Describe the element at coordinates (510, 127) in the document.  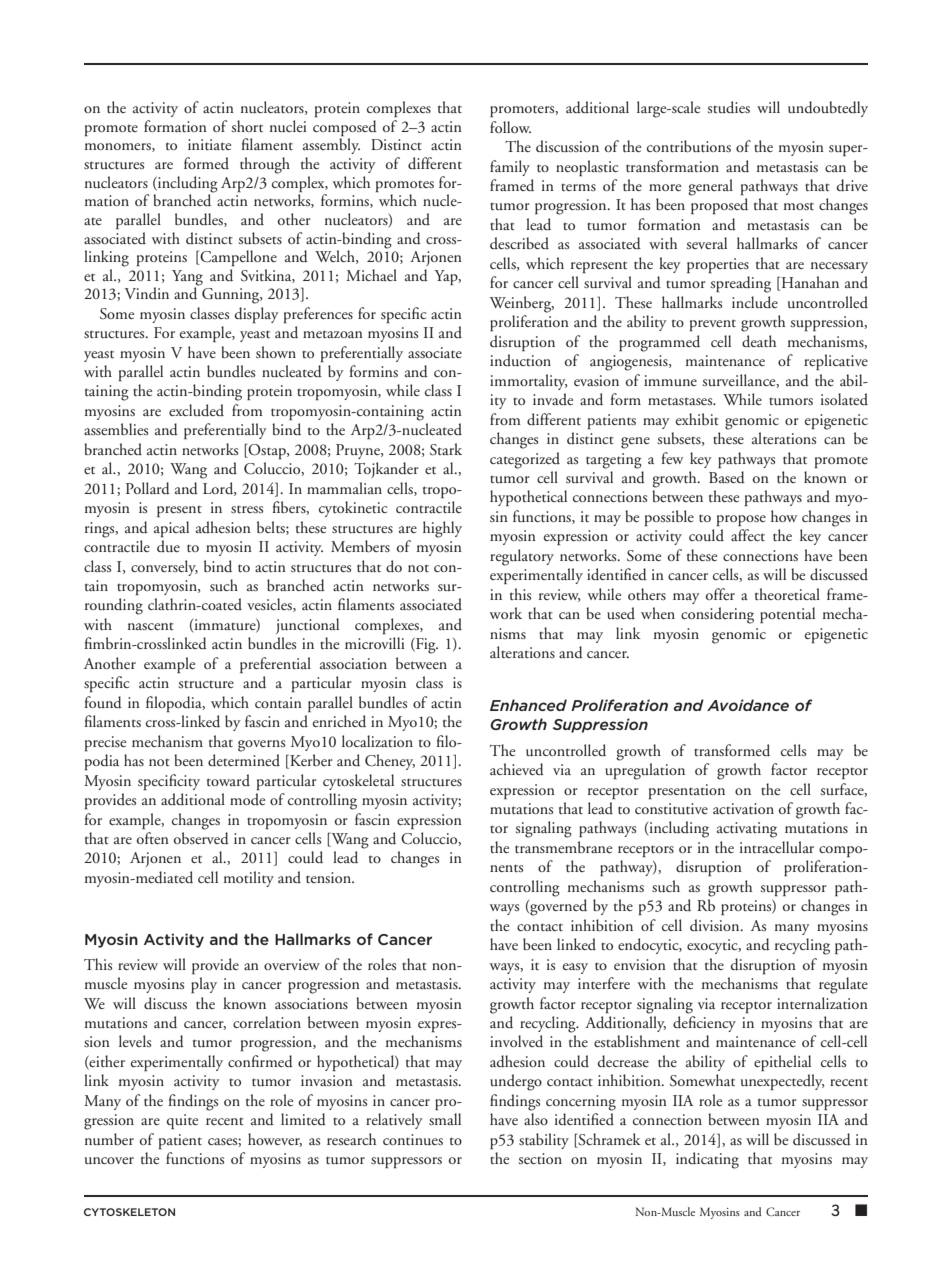
I see `follow` at that location.
